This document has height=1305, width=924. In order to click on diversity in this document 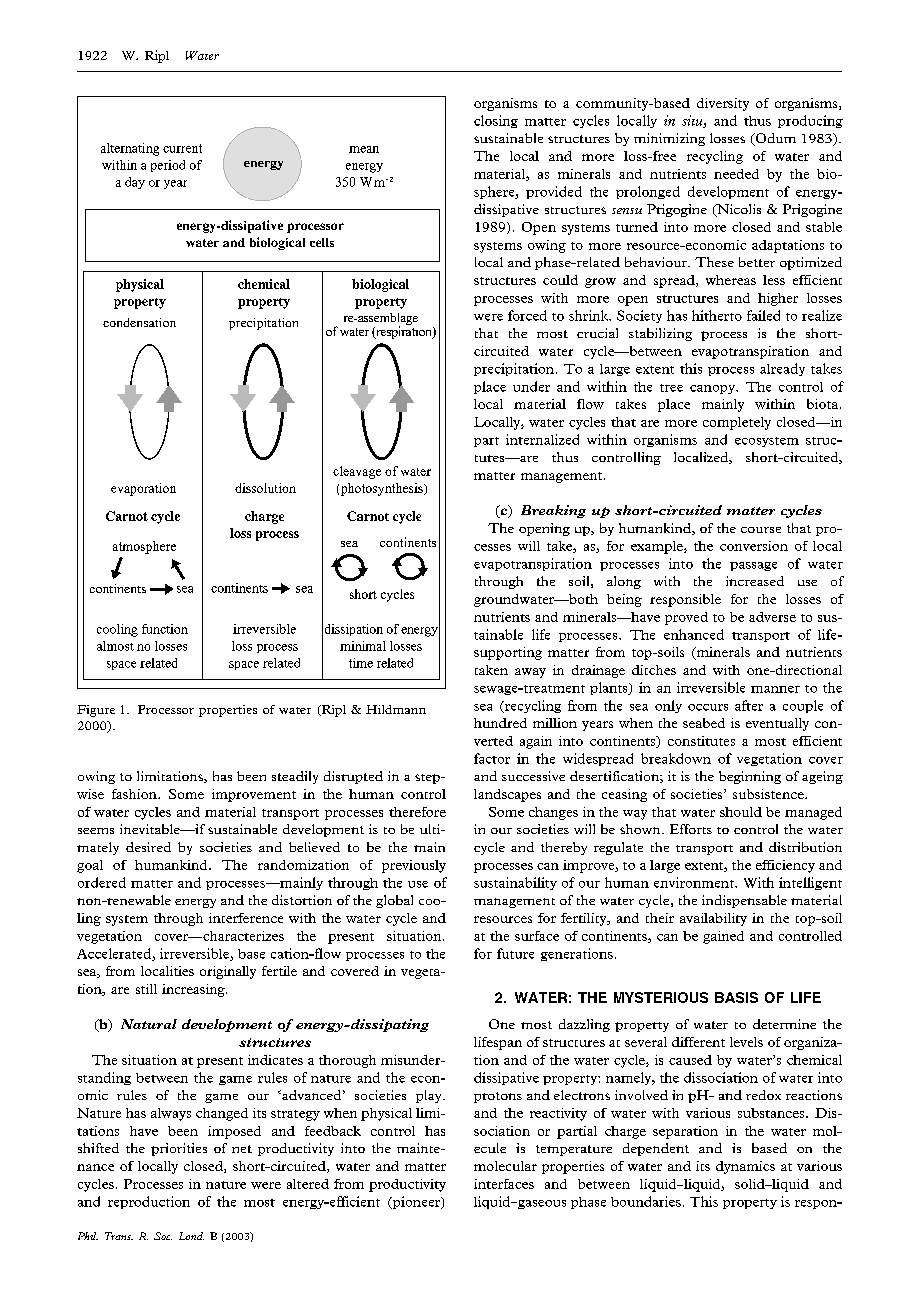, I will do `click(723, 104)`.
